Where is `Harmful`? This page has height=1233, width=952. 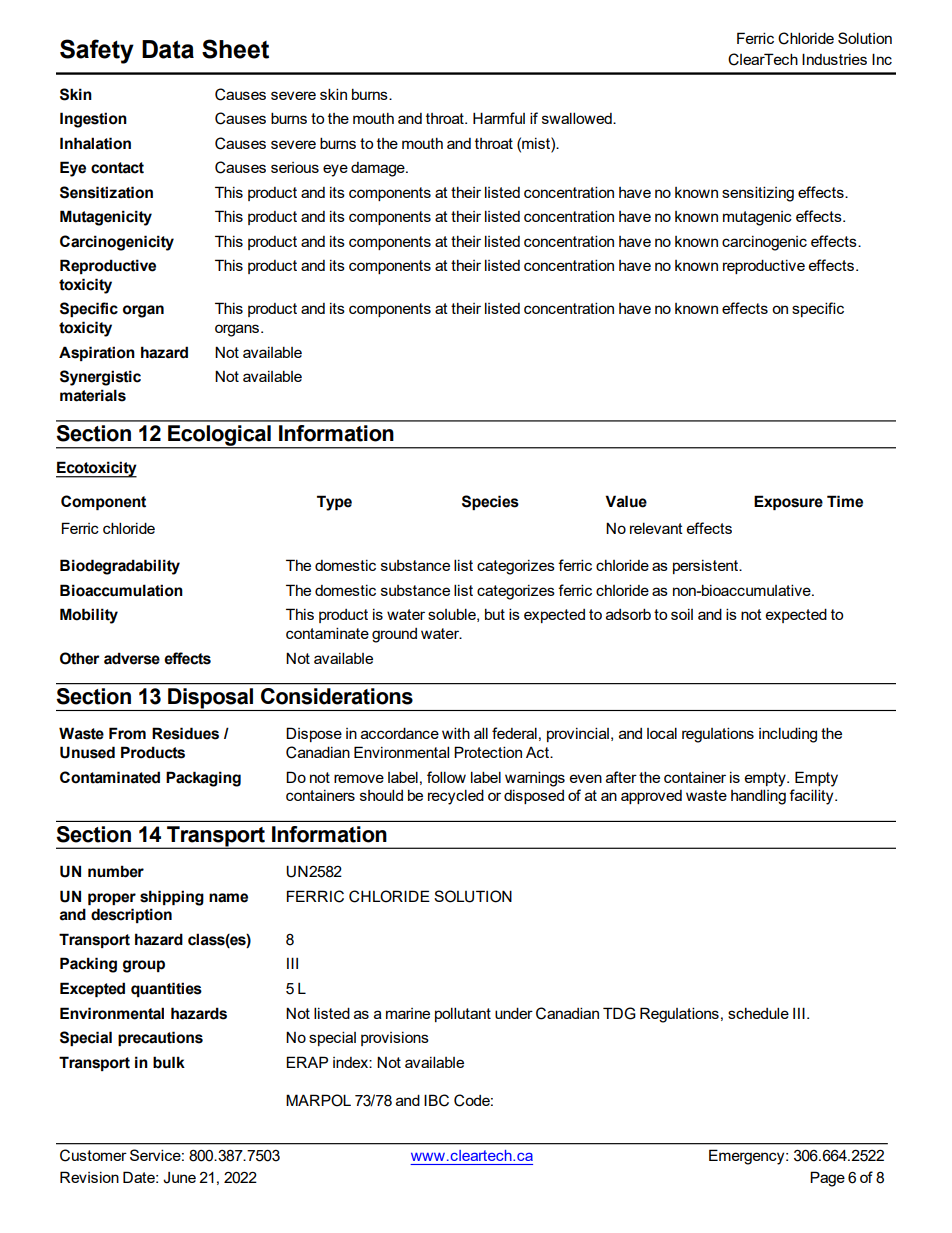 Harmful is located at coordinates (499, 118).
